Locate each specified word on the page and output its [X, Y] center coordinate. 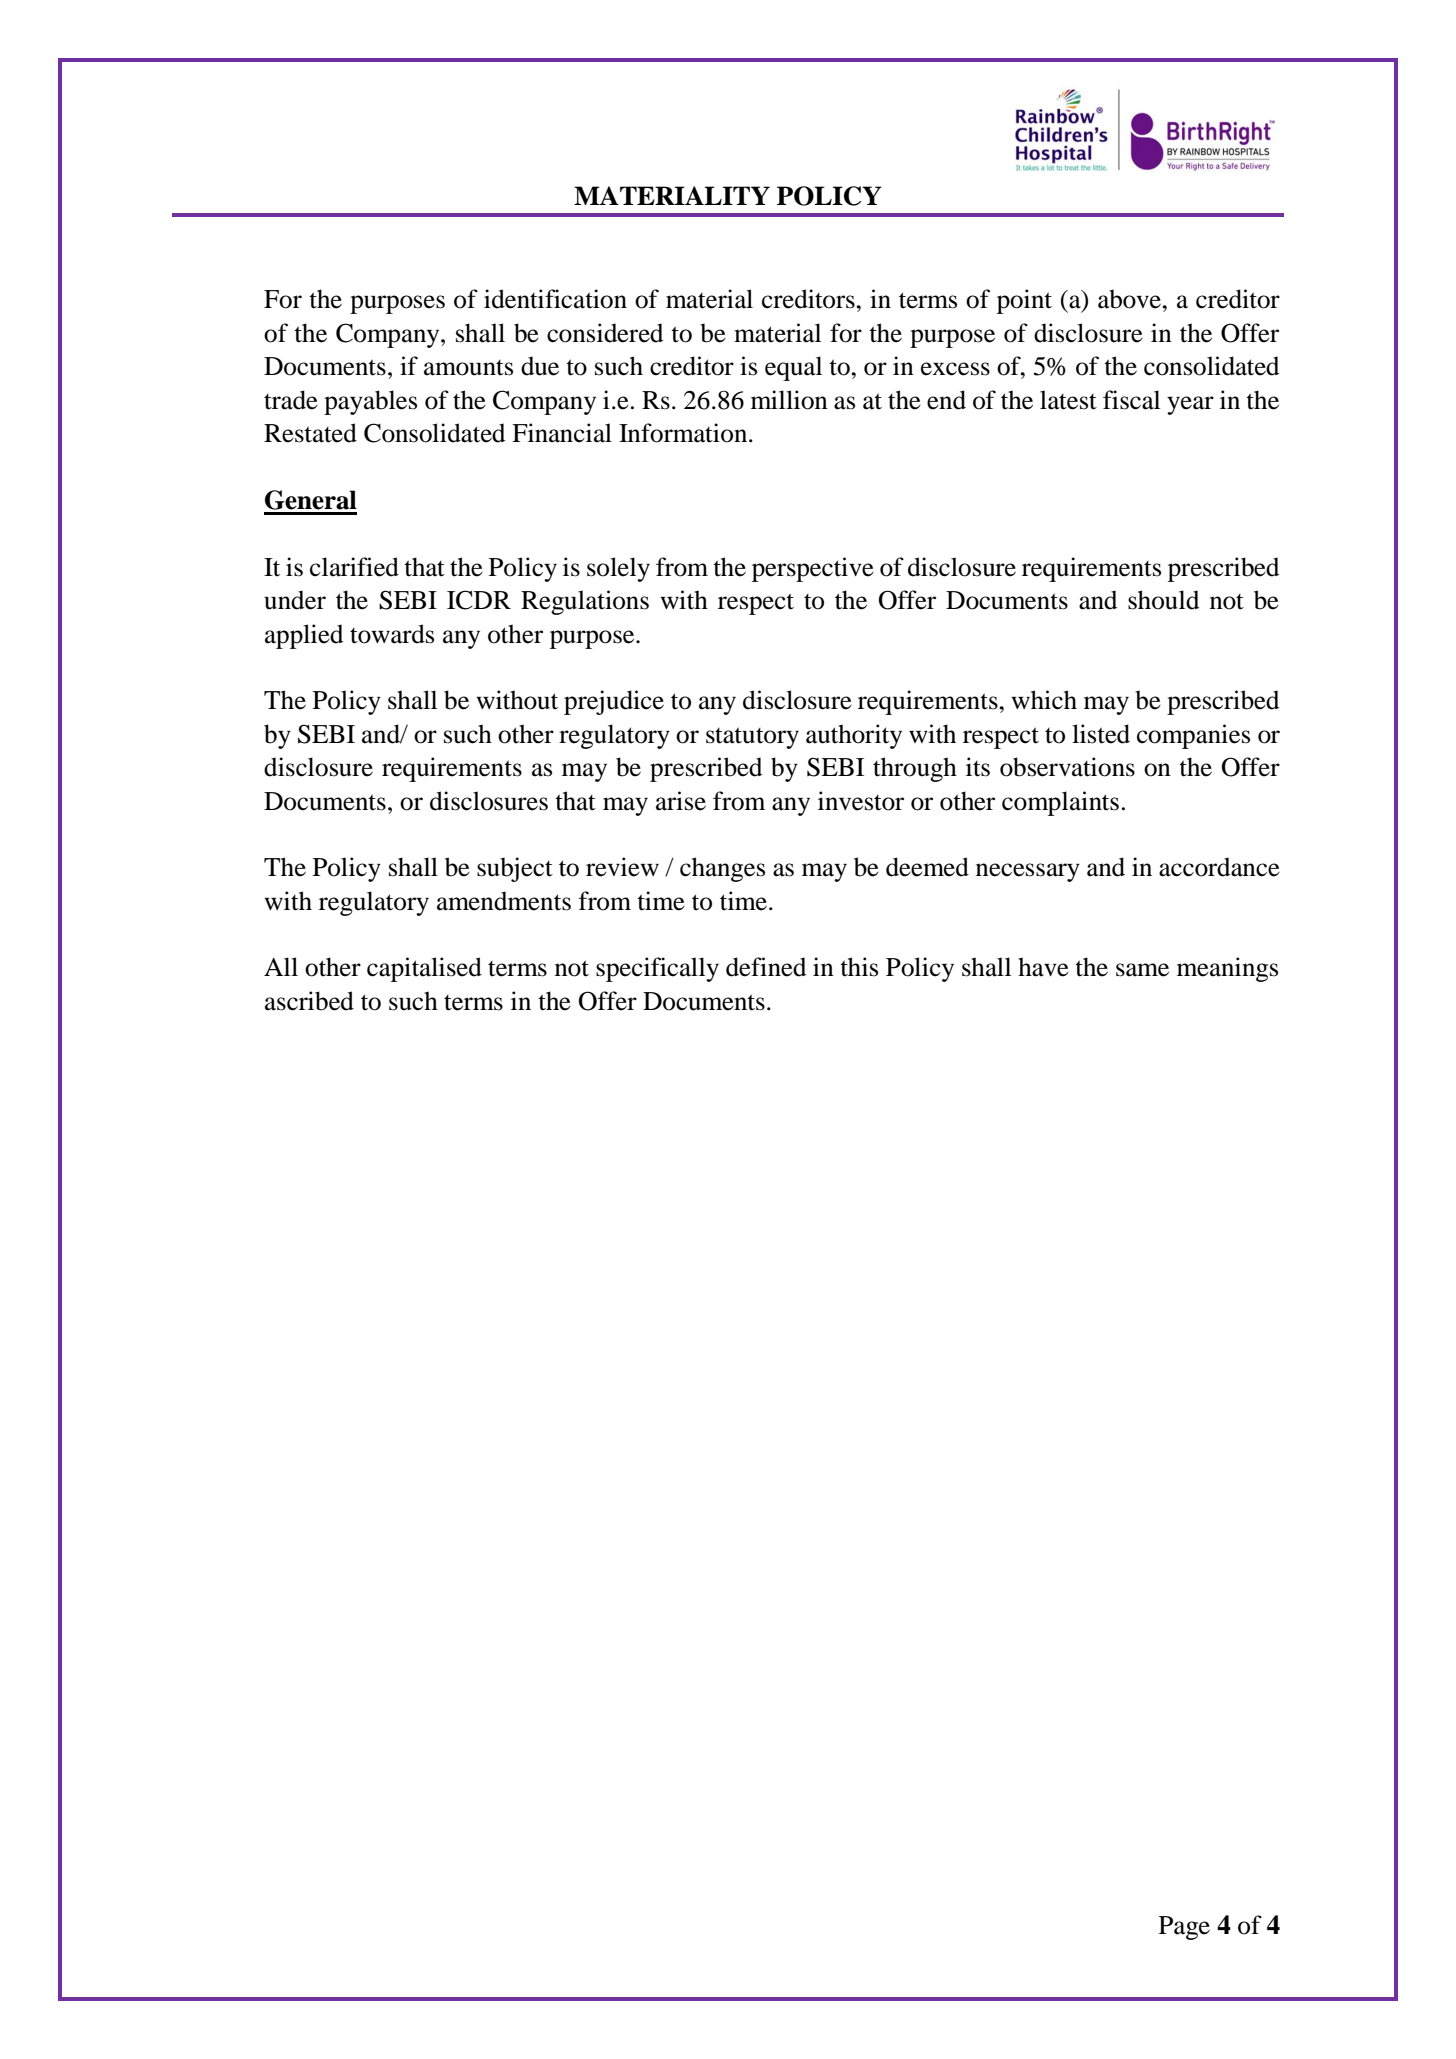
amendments [504, 901]
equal [793, 368]
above [1130, 299]
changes [722, 869]
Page [1184, 1928]
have [1043, 967]
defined [766, 967]
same [1142, 970]
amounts [468, 368]
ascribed [309, 1001]
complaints [1060, 803]
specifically [657, 969]
